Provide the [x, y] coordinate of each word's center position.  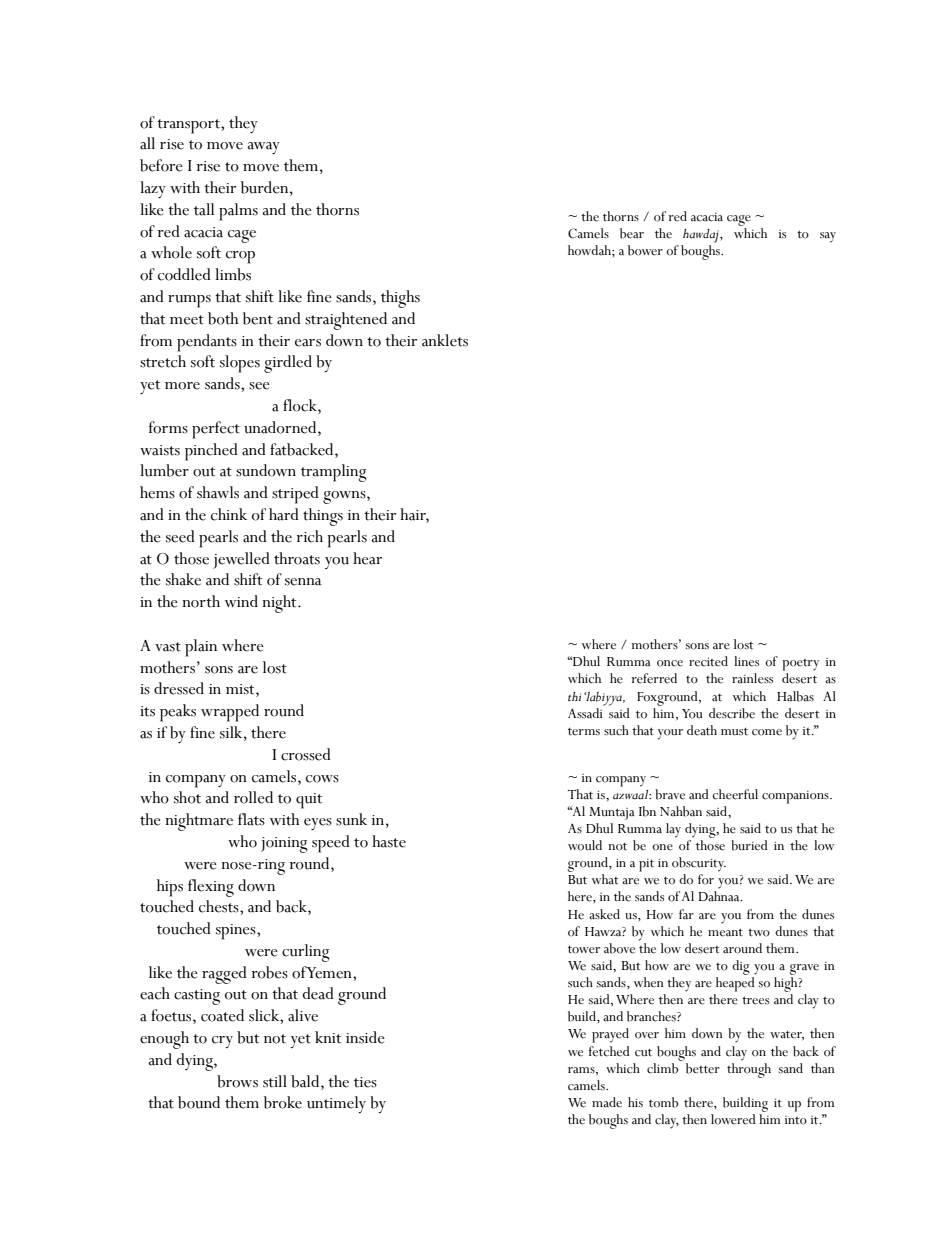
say [828, 237]
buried [749, 845]
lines [746, 661]
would [585, 845]
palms [238, 212]
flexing [211, 888]
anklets [445, 340]
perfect [216, 430]
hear [367, 558]
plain [201, 648]
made [607, 1102]
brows [237, 1081]
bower [645, 250]
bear [632, 233]
